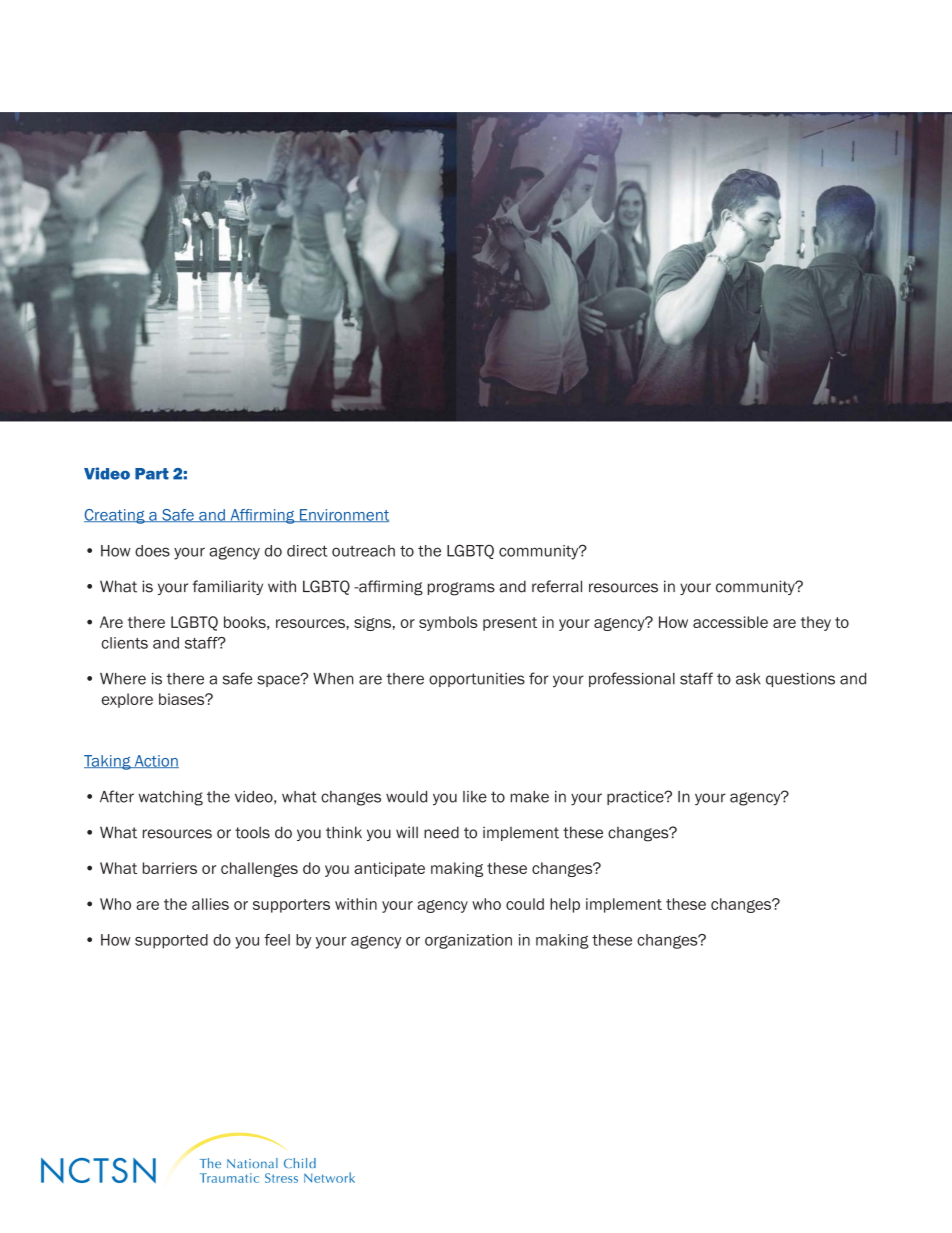 This document has height=1233, width=952. What do you see at coordinates (557, 586) in the document?
I see `referral` at bounding box center [557, 586].
